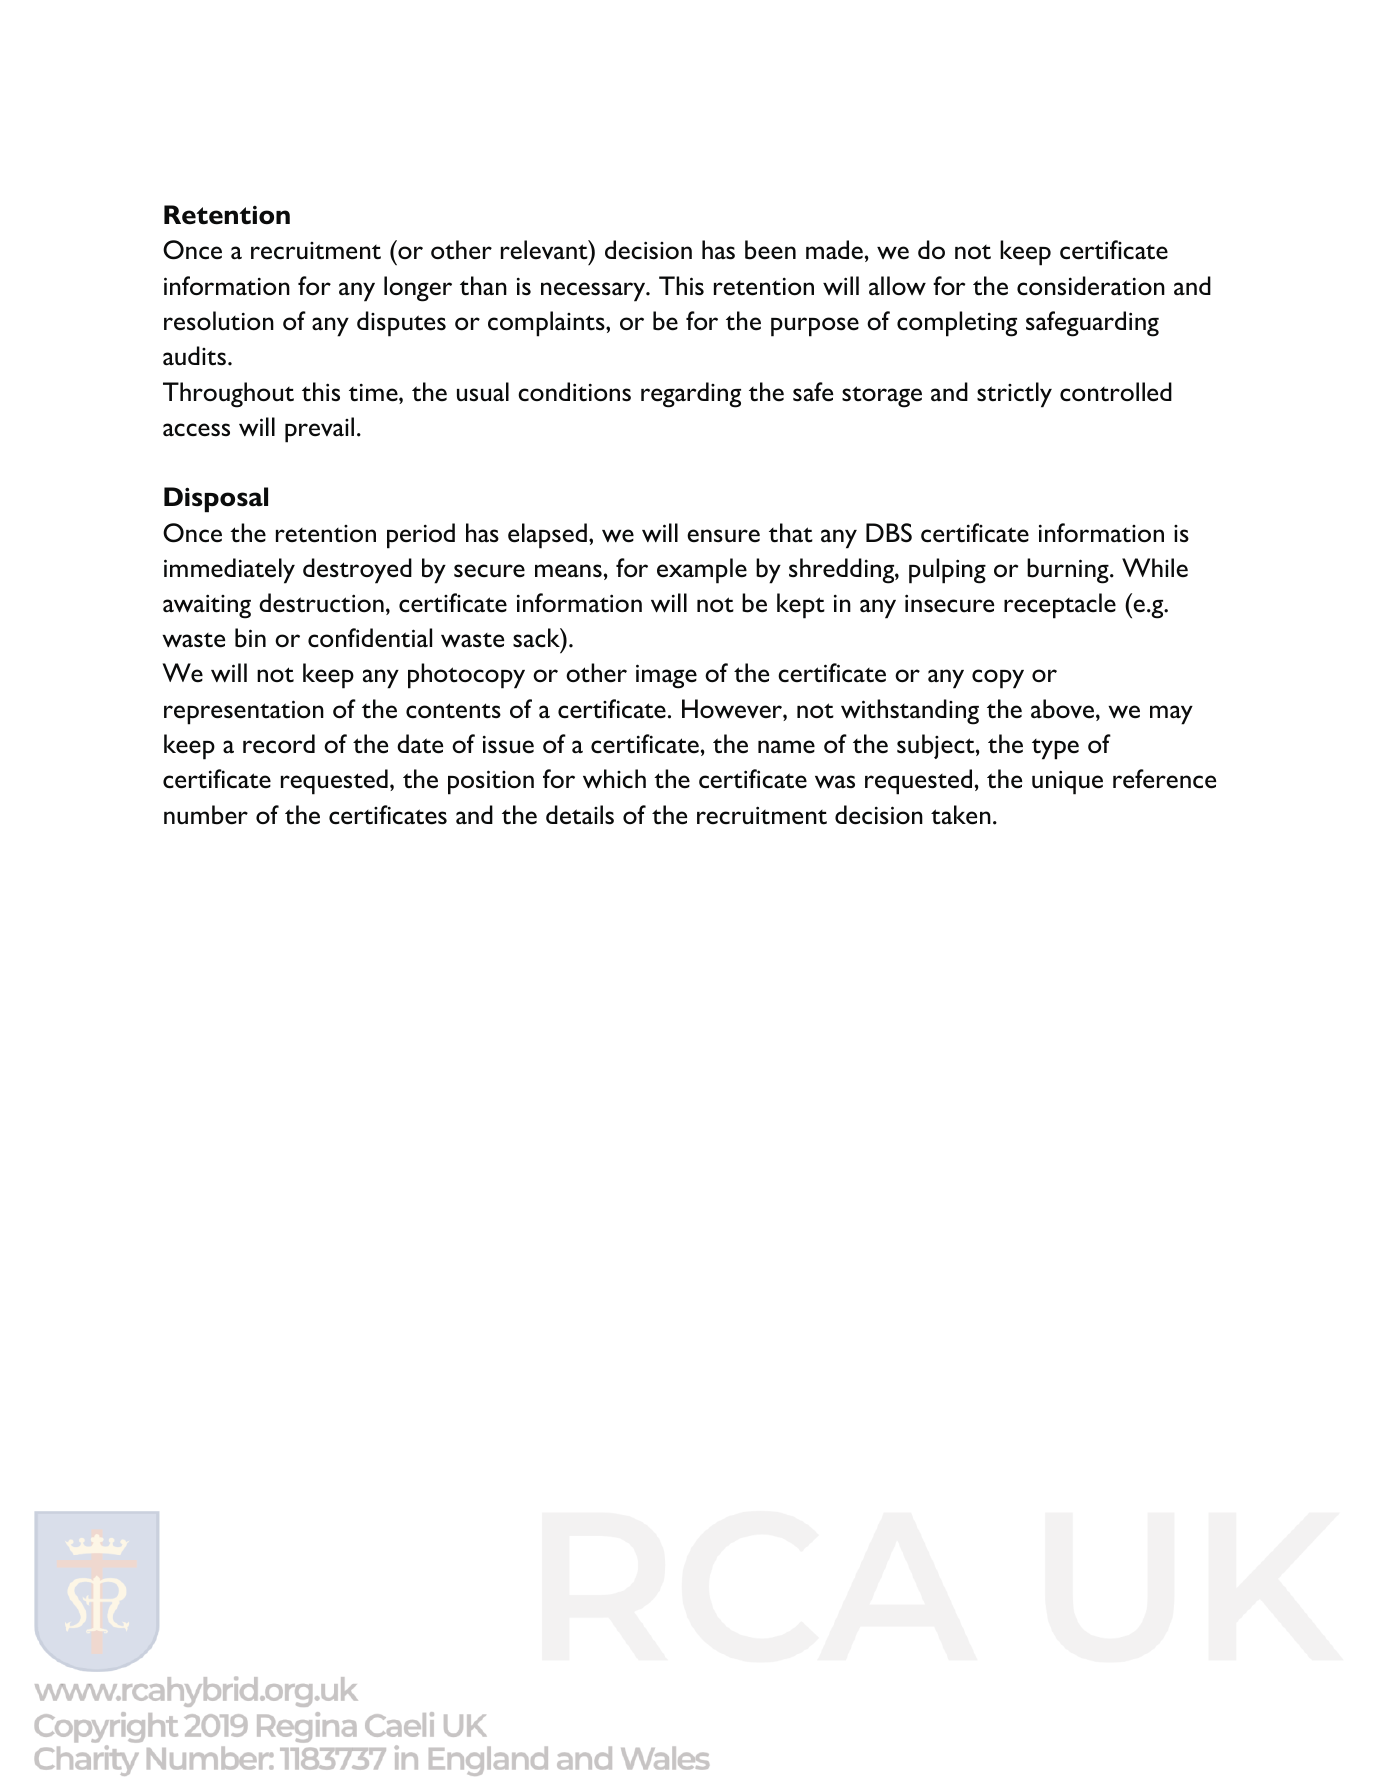 The image size is (1381, 1787). I want to click on burning, so click(1069, 571).
